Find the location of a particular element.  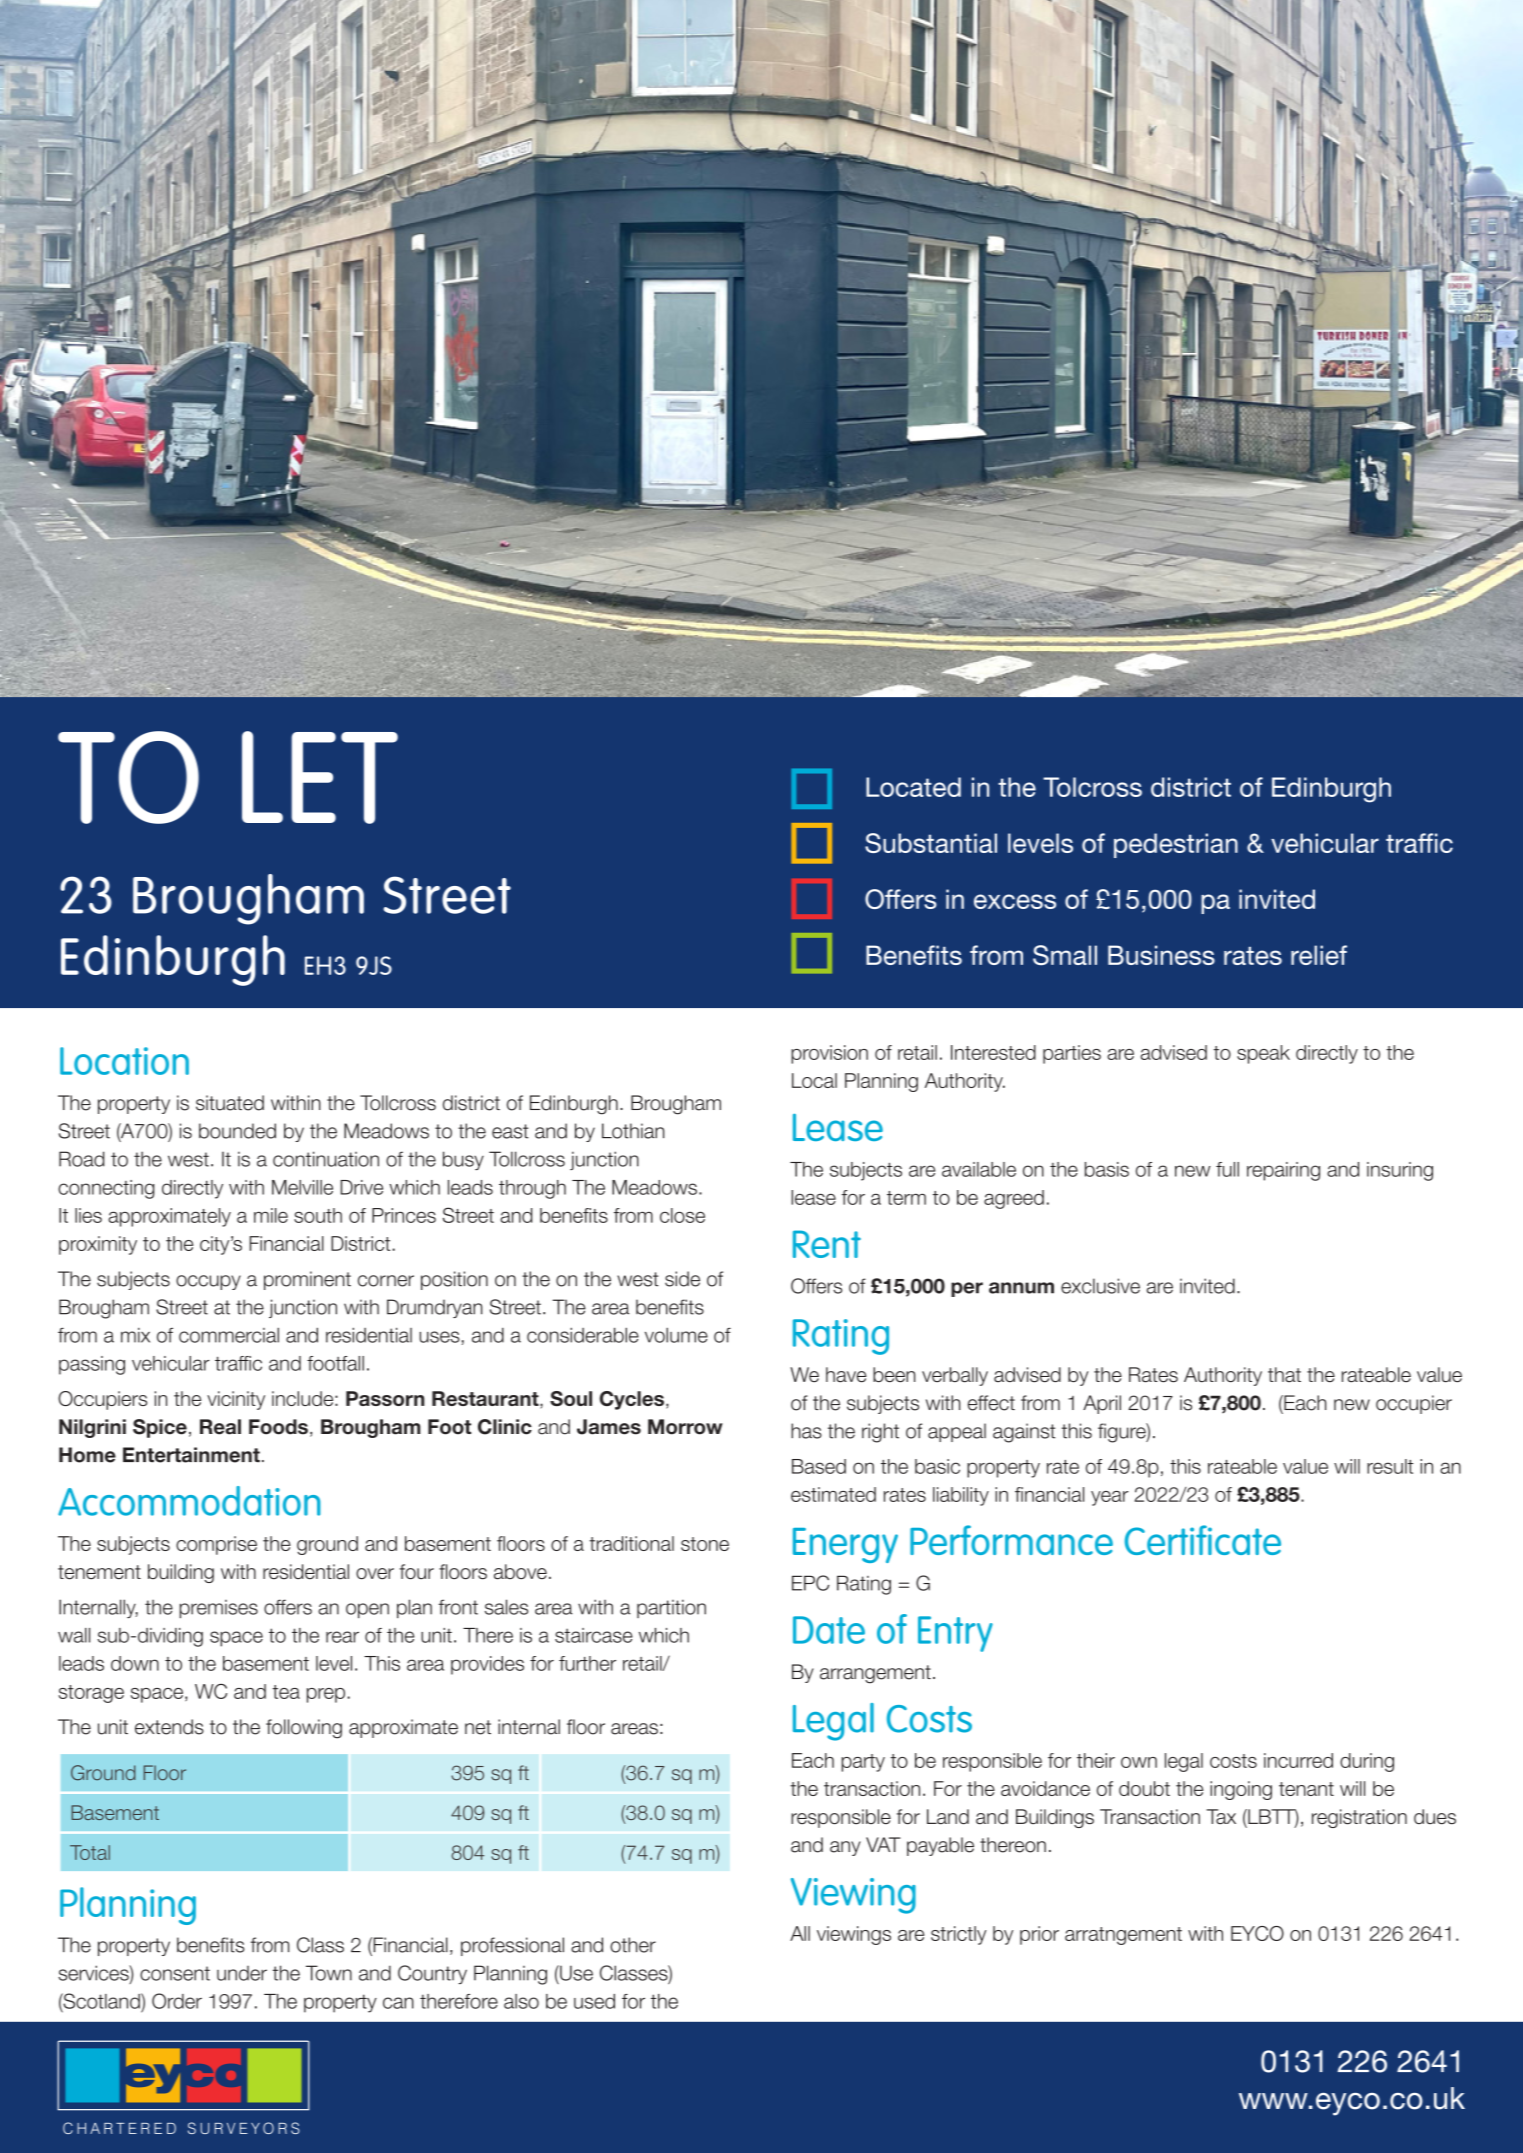

pedestrian is located at coordinates (1176, 845).
